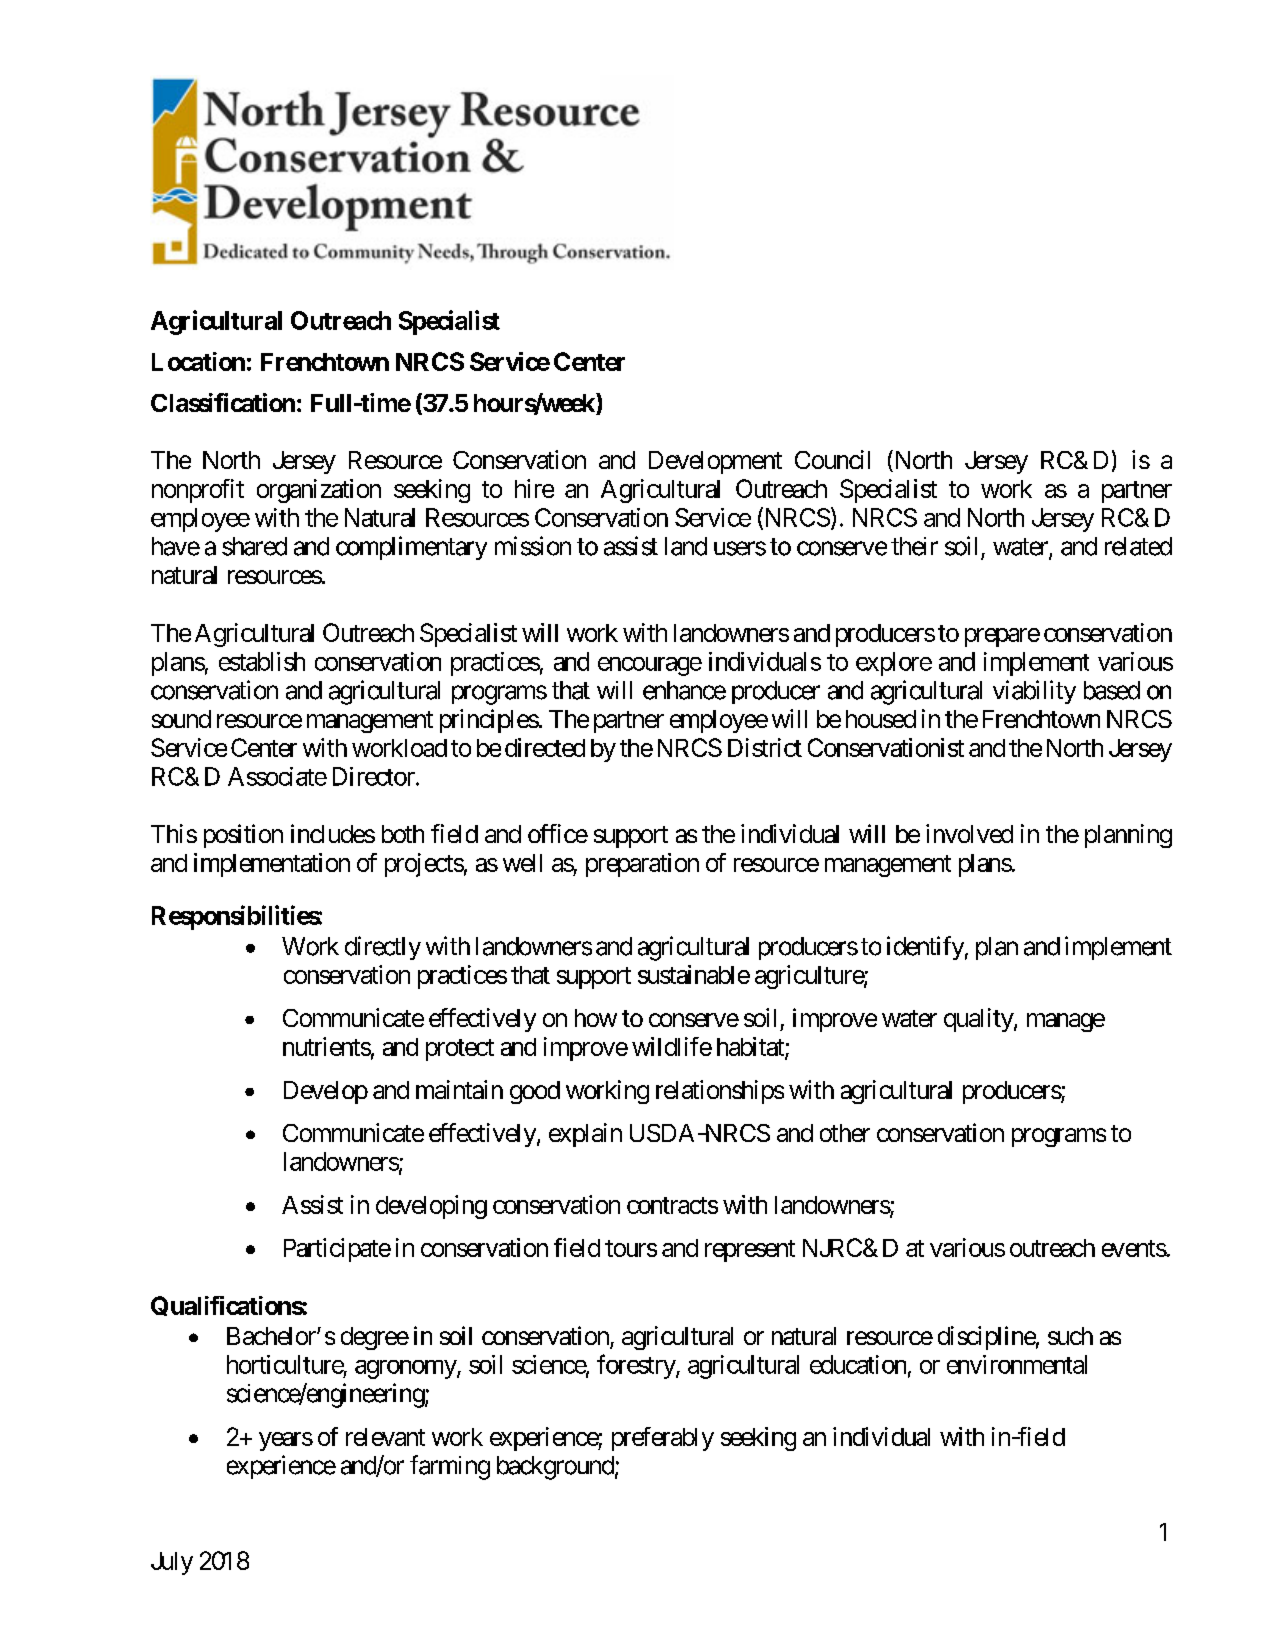 The width and height of the screenshot is (1276, 1651). I want to click on July, so click(172, 1563).
